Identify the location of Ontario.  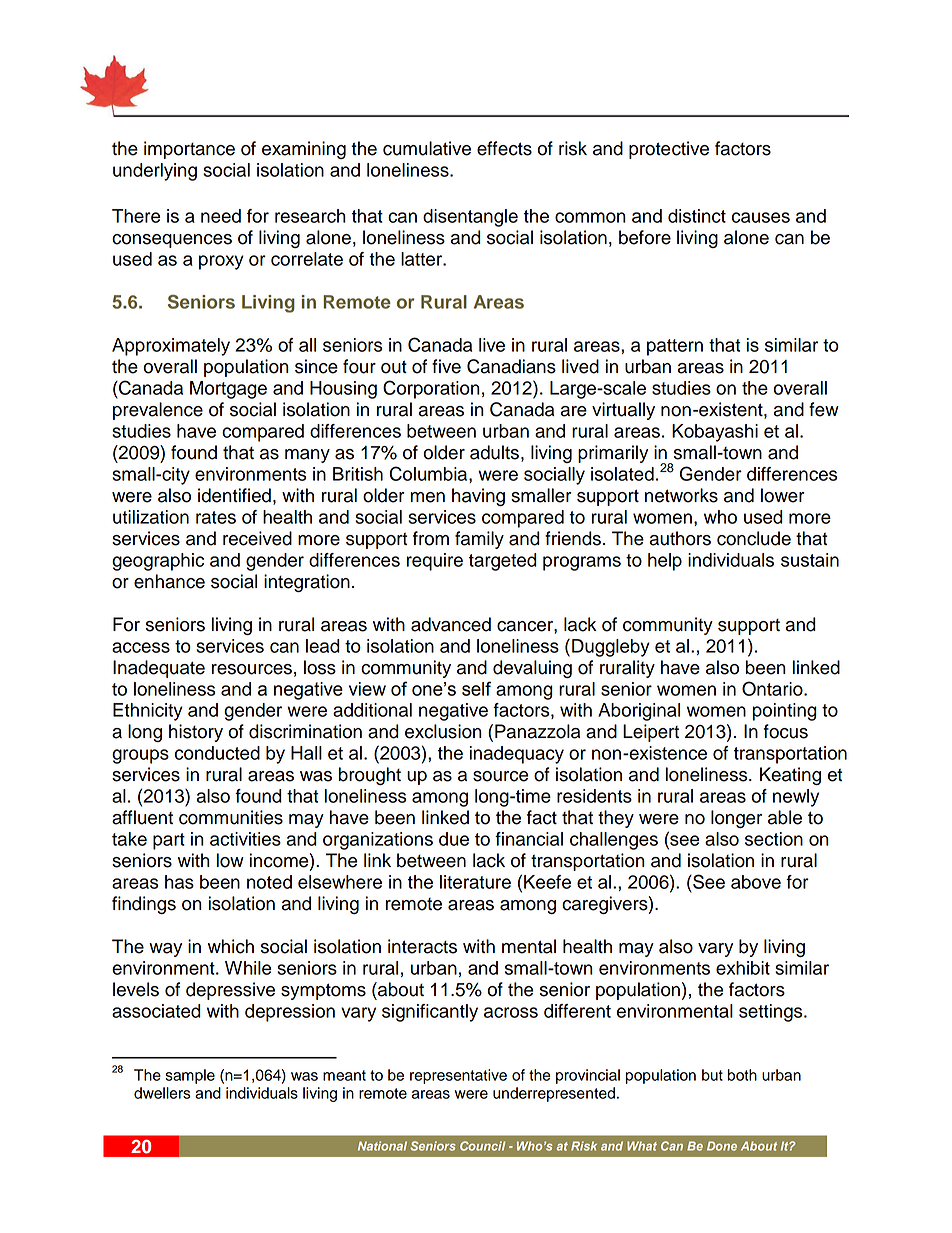
(773, 688).
